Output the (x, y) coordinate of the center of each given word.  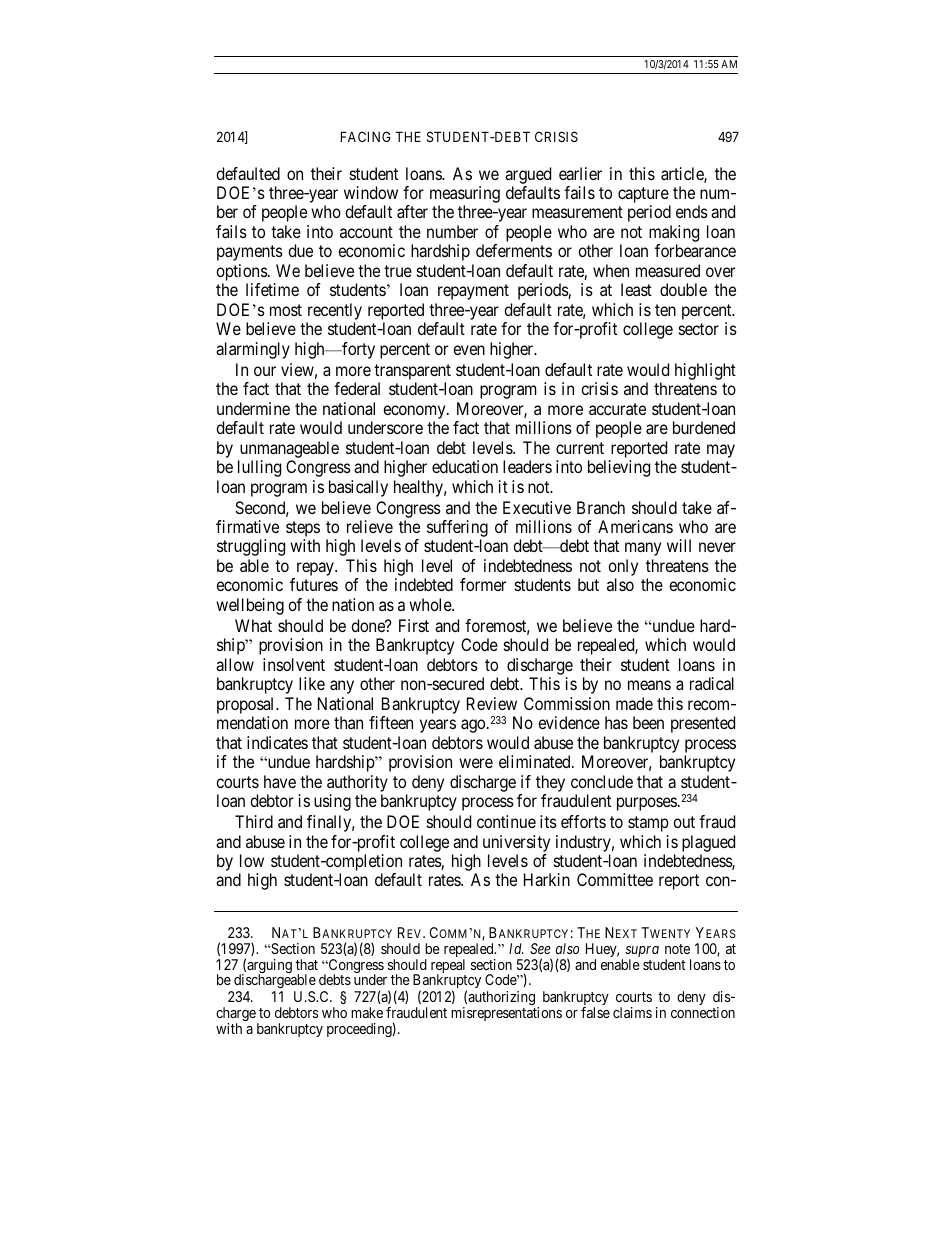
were (476, 763)
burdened (704, 427)
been (648, 722)
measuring (465, 196)
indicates (277, 742)
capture (644, 196)
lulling (259, 468)
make (367, 1012)
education (465, 466)
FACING (366, 136)
